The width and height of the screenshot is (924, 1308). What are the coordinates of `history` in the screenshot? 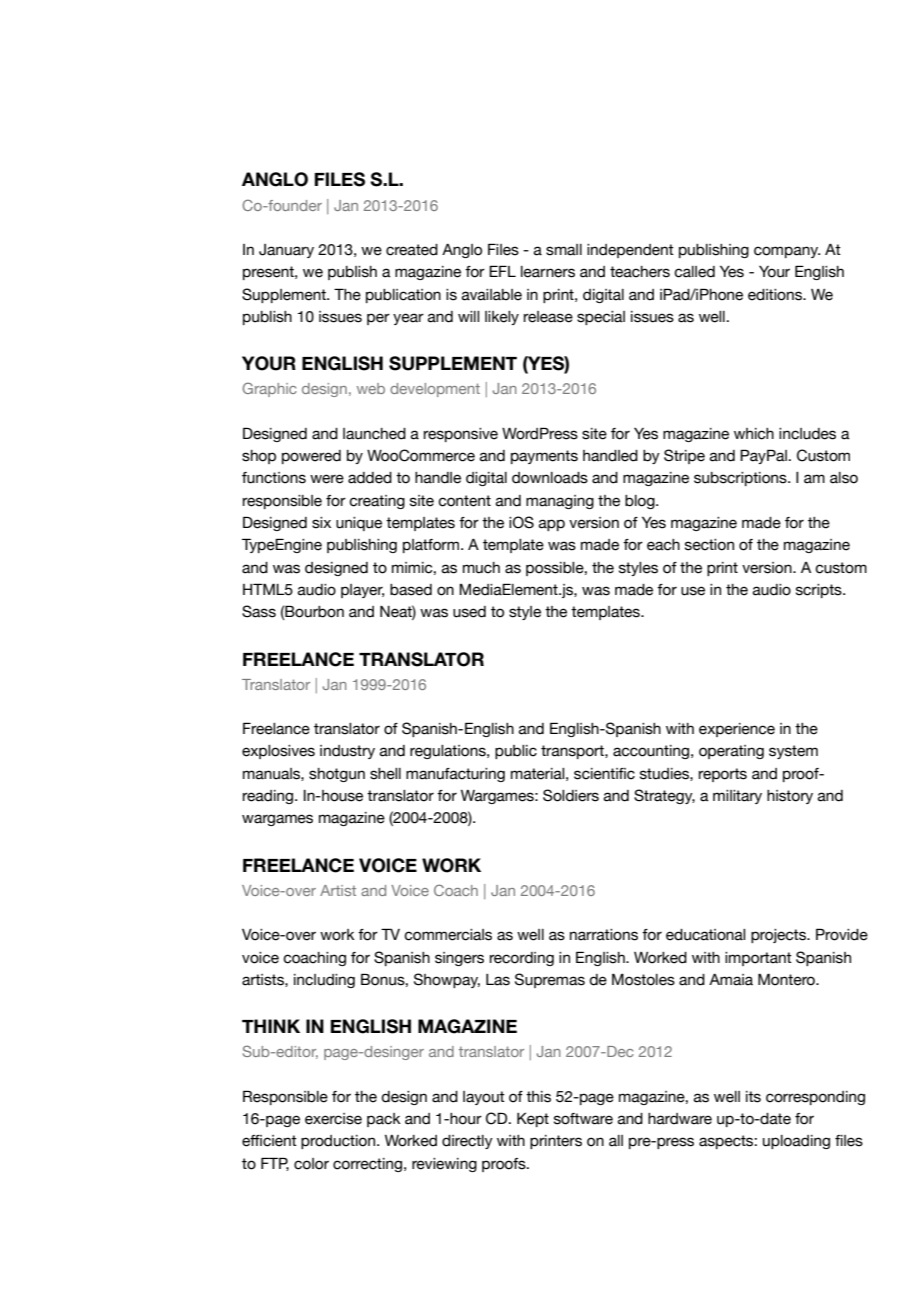 It's located at (790, 797).
